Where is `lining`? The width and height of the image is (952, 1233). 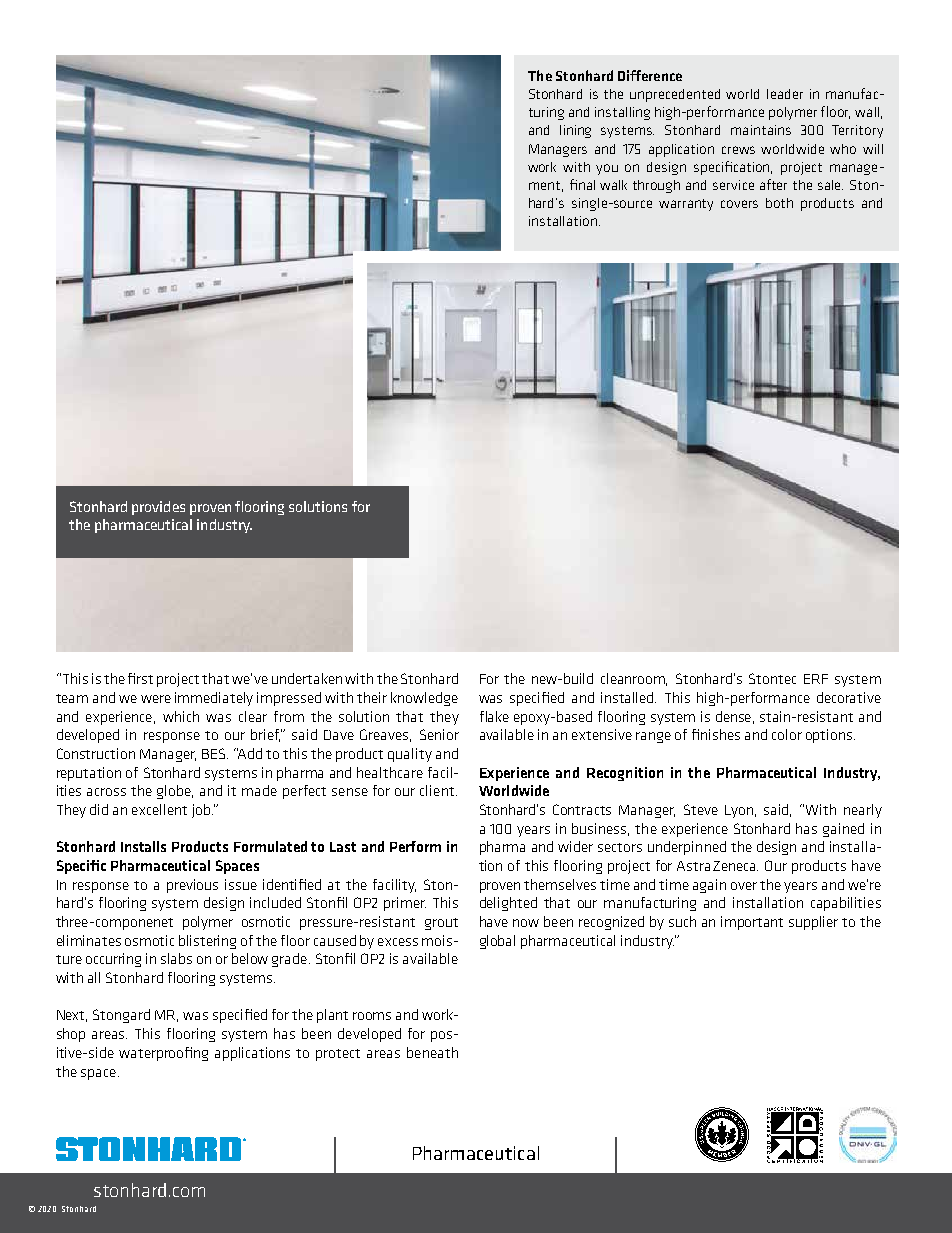
lining is located at coordinates (575, 131).
